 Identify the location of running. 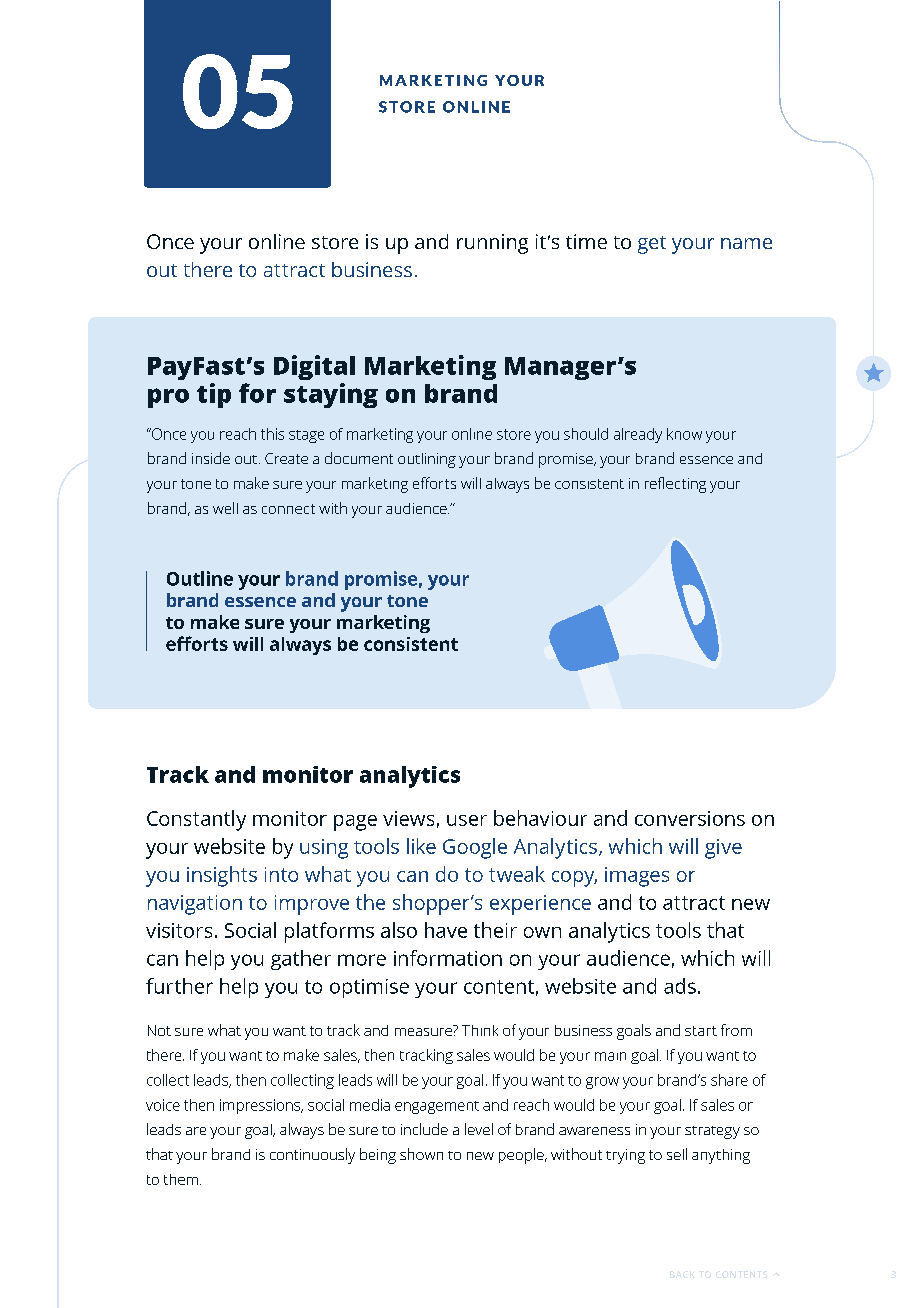
(492, 244).
